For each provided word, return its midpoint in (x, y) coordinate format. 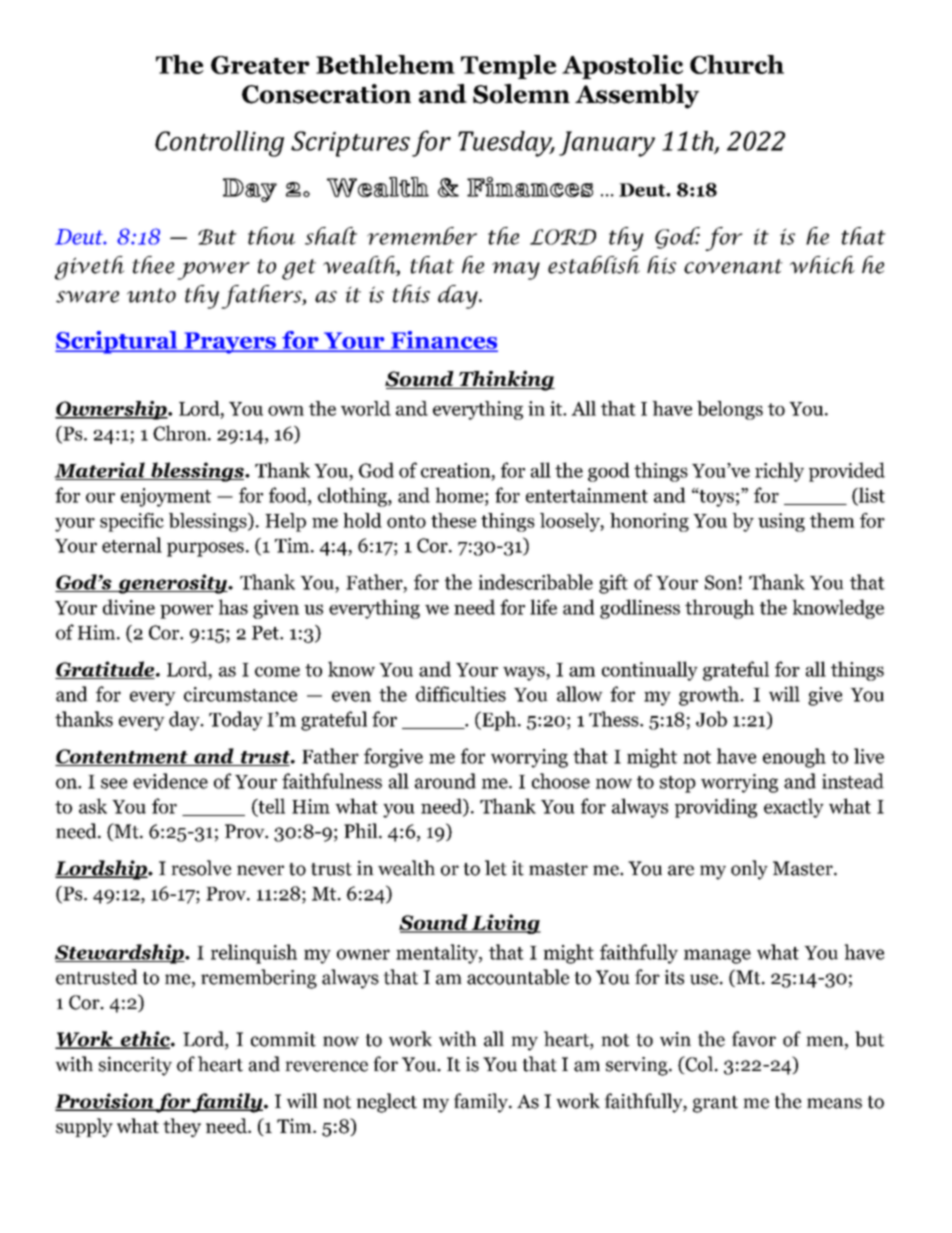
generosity (172, 584)
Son (721, 582)
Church (737, 64)
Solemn (521, 94)
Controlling (219, 144)
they (182, 1127)
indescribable (535, 582)
